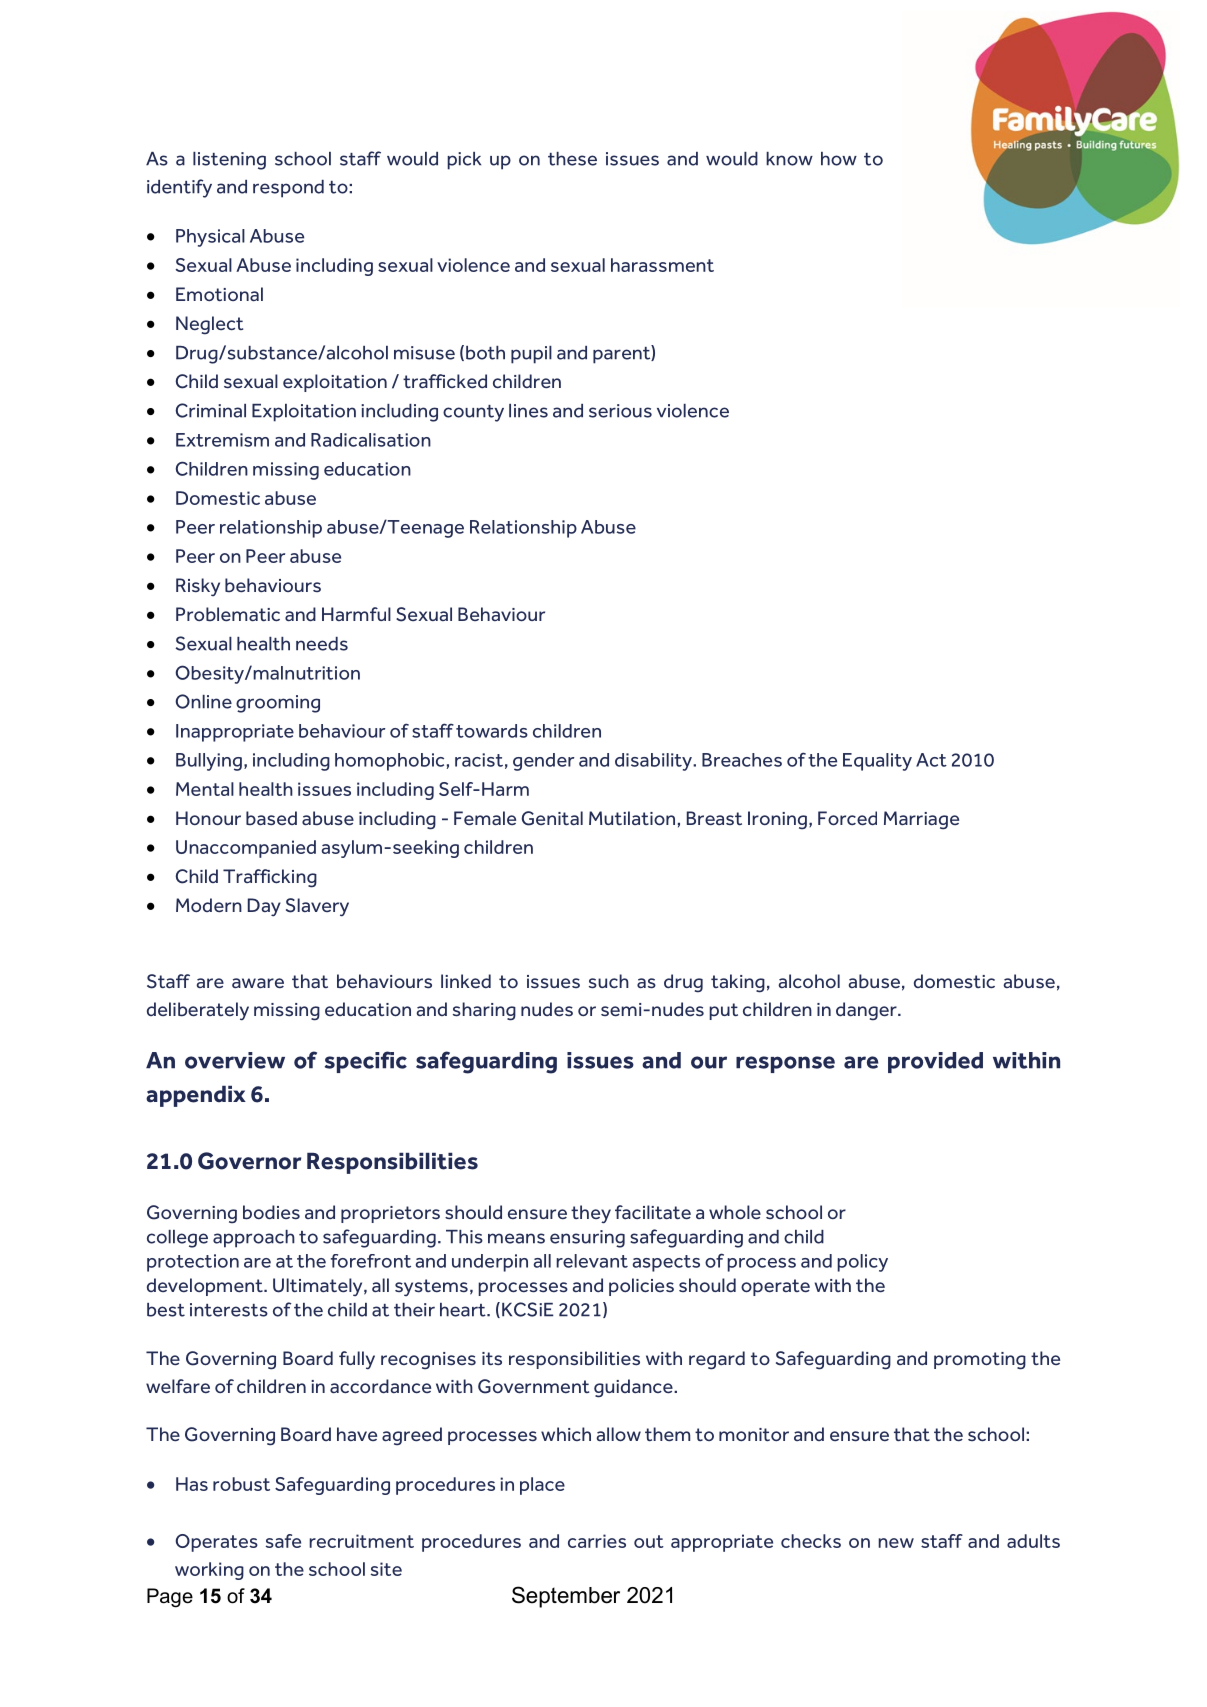 This page has height=1707, width=1207. What do you see at coordinates (592, 1261) in the page?
I see `relevant` at bounding box center [592, 1261].
